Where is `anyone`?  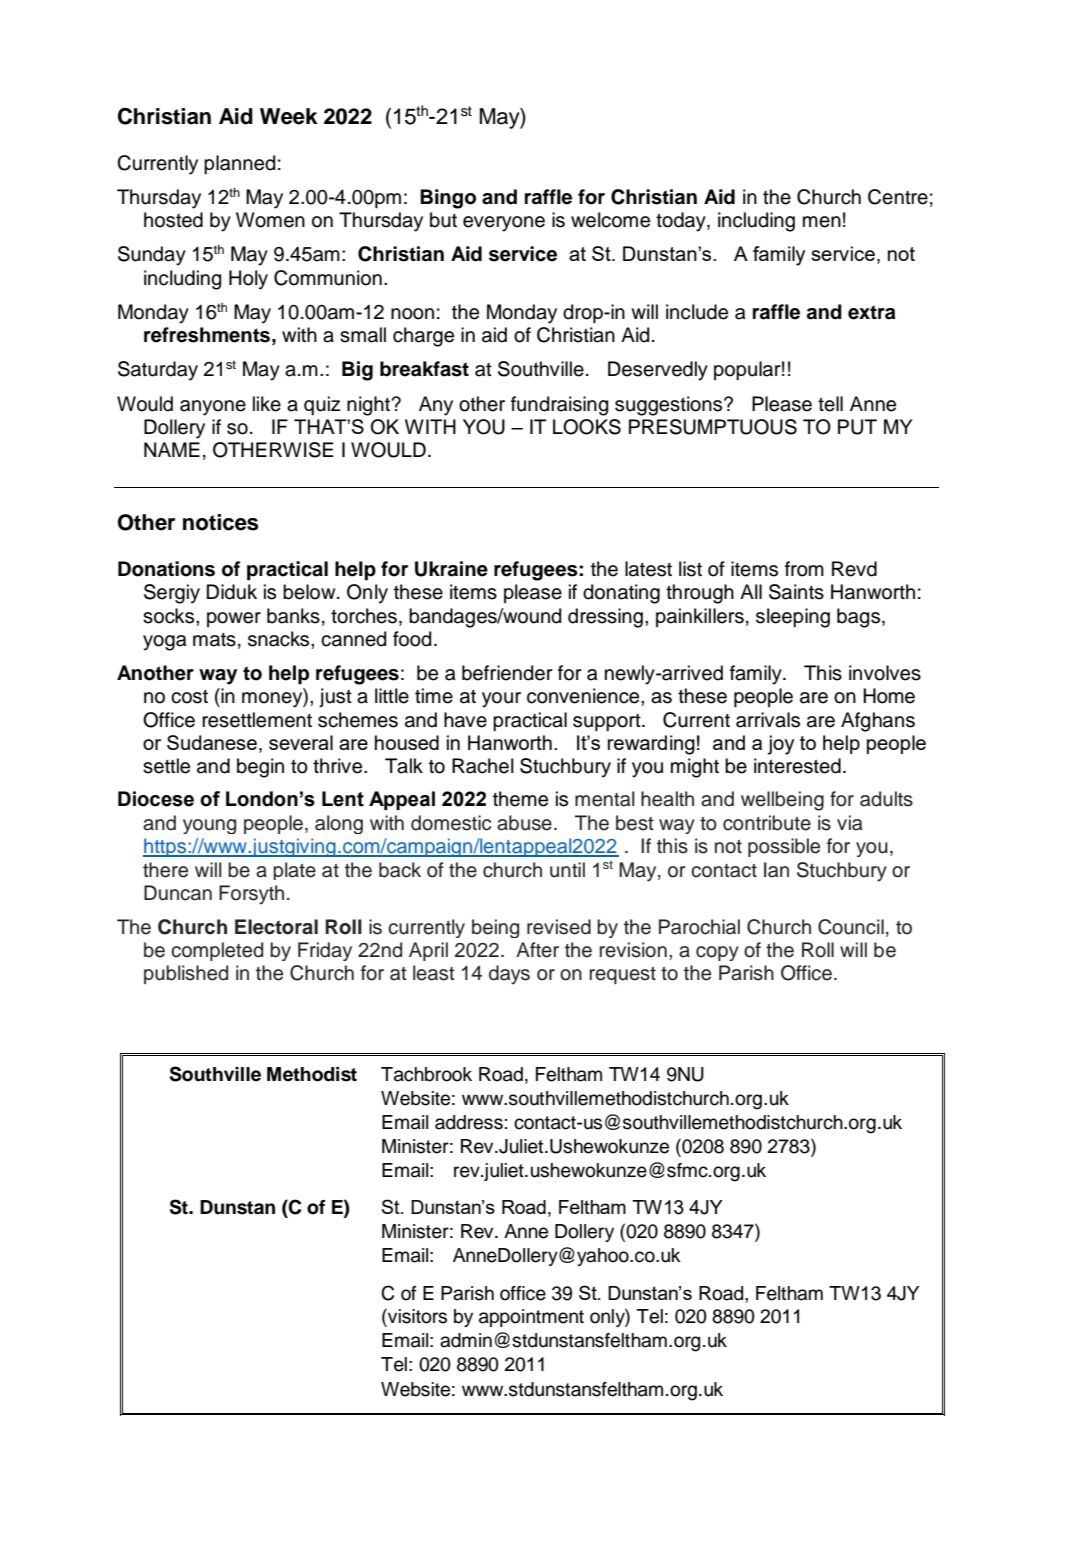
anyone is located at coordinates (213, 408).
